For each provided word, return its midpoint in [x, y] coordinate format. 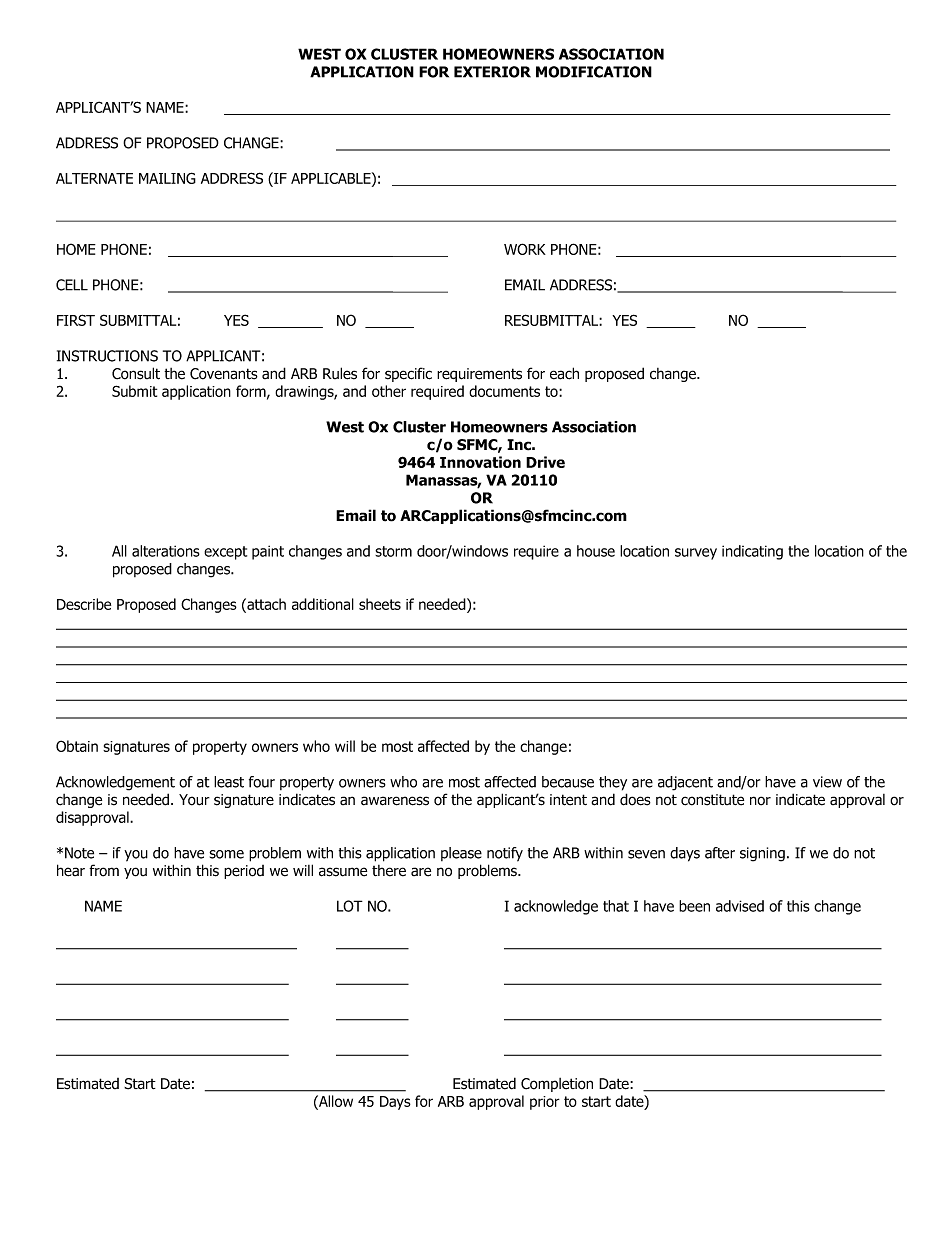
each [564, 373]
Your [194, 800]
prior [545, 1103]
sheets [380, 604]
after [720, 853]
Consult [136, 373]
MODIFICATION [594, 72]
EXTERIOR [492, 72]
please [461, 854]
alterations [166, 551]
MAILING [167, 178]
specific [408, 374]
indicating [752, 552]
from [104, 870]
